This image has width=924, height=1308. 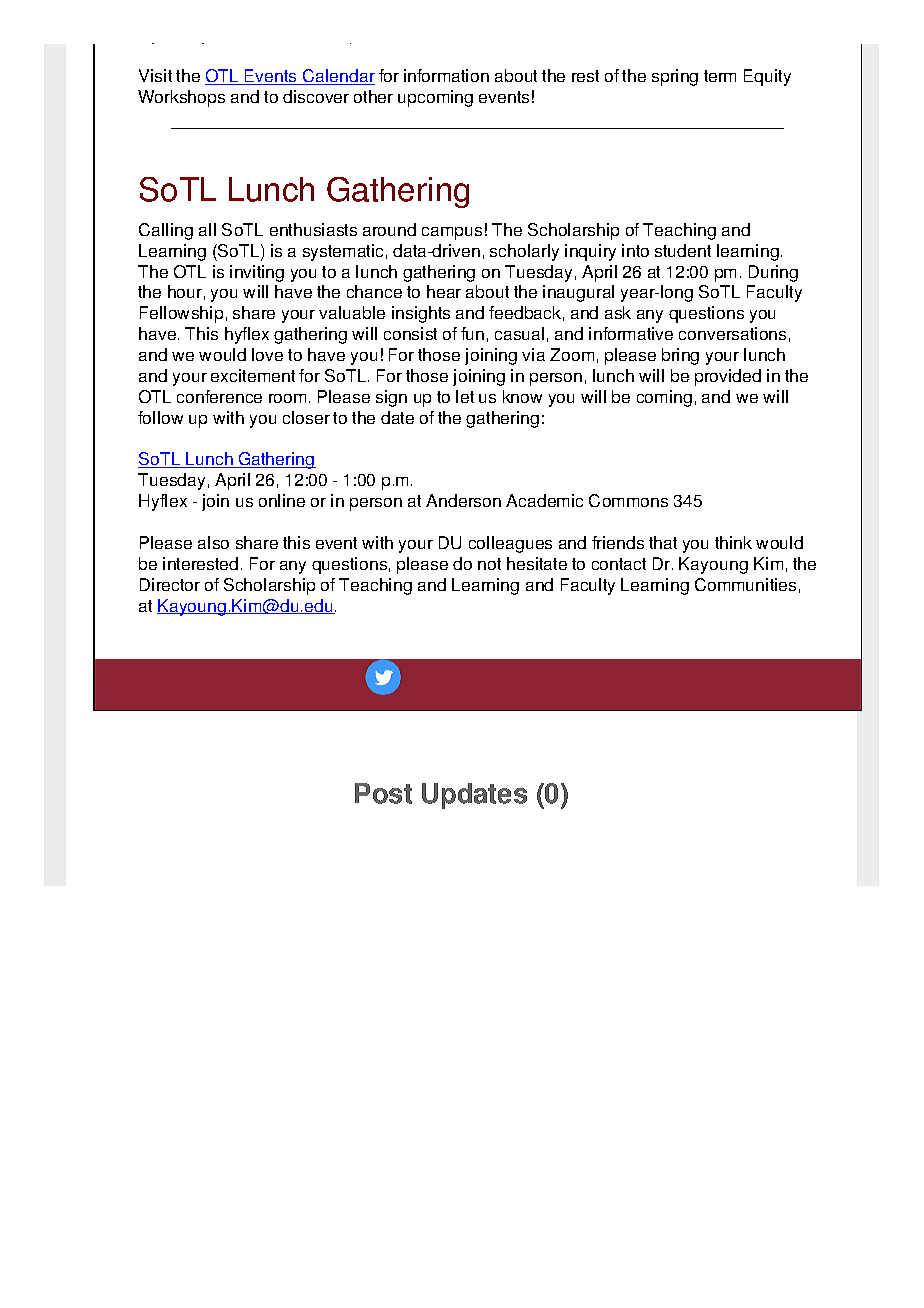 What do you see at coordinates (728, 377) in the image?
I see `provided` at bounding box center [728, 377].
